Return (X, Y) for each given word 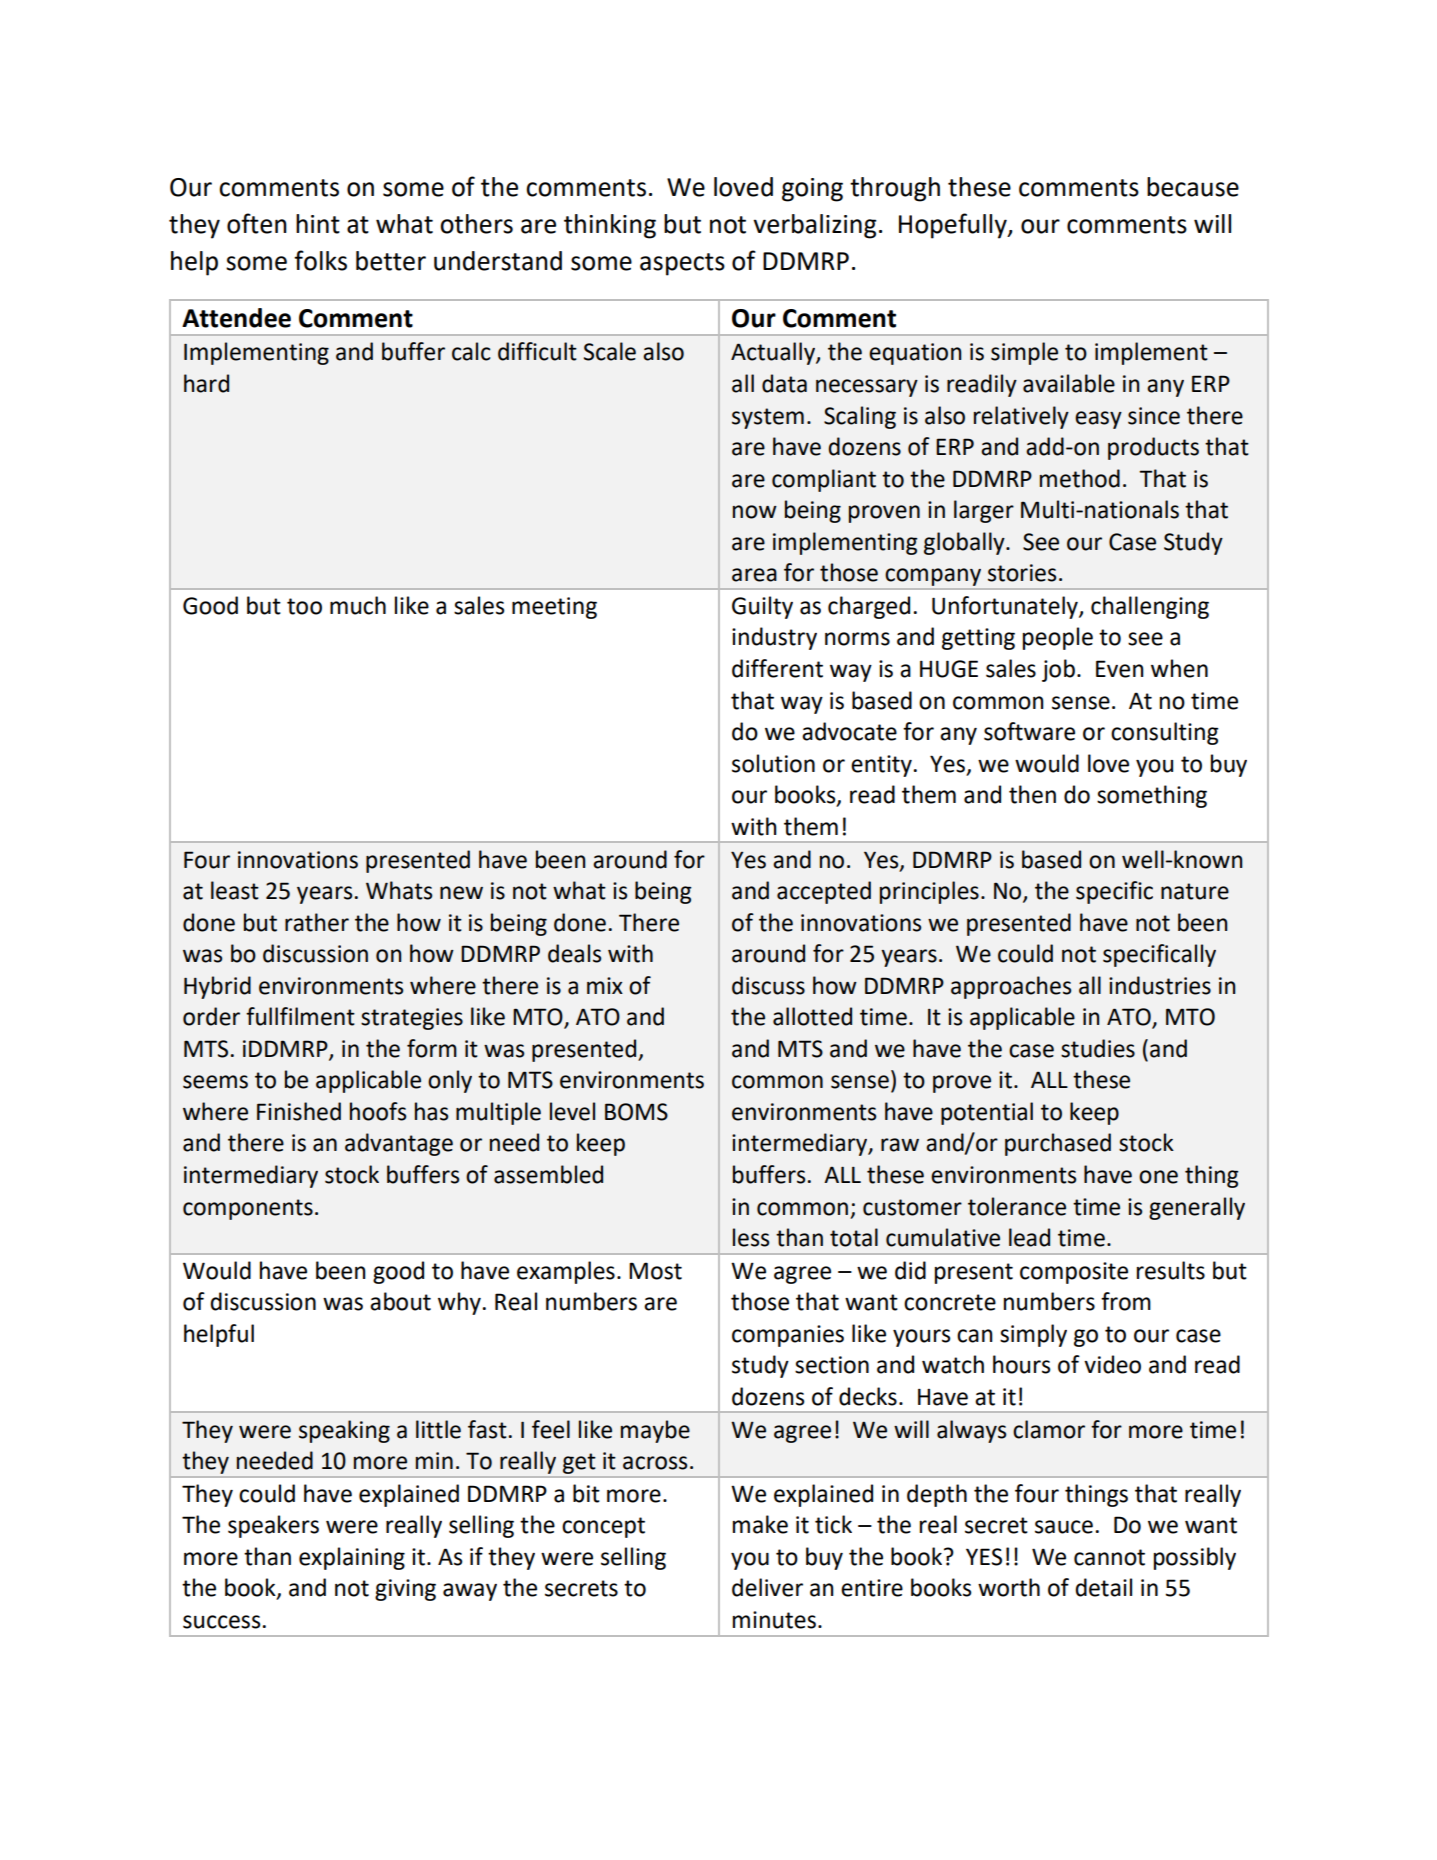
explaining (352, 1558)
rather (317, 922)
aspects (682, 264)
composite (1074, 1273)
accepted (824, 892)
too (304, 606)
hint (318, 224)
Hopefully (954, 226)
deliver (767, 1587)
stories (1022, 573)
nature (1195, 891)
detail (1103, 1587)
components (248, 1209)
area (754, 575)
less (751, 1237)
